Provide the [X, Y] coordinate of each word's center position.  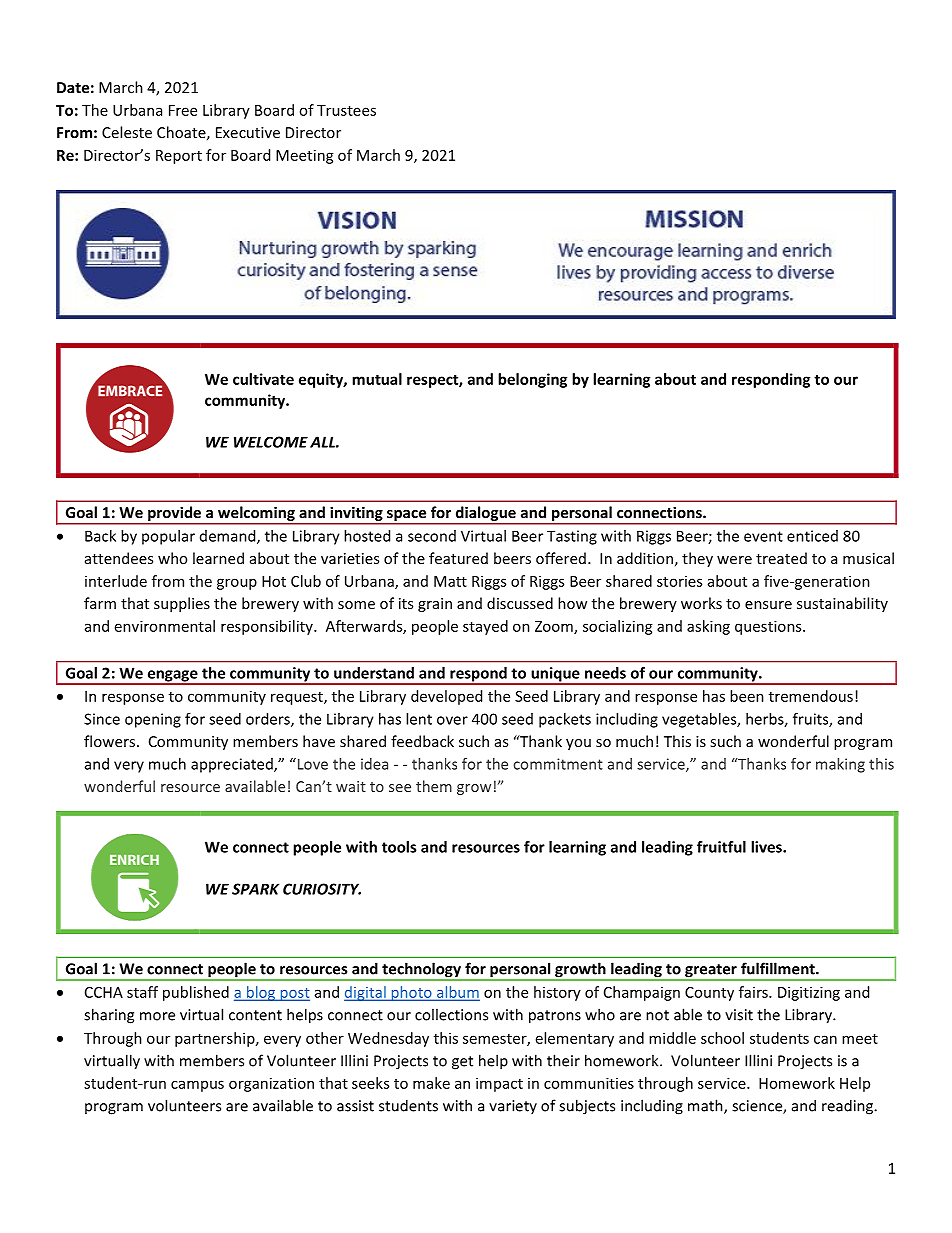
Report [179, 157]
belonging [532, 380]
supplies [182, 604]
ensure [768, 605]
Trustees [346, 110]
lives [767, 847]
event [763, 536]
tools [399, 847]
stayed [485, 627]
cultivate [263, 379]
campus [197, 1086]
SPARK [255, 889]
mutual [377, 379]
